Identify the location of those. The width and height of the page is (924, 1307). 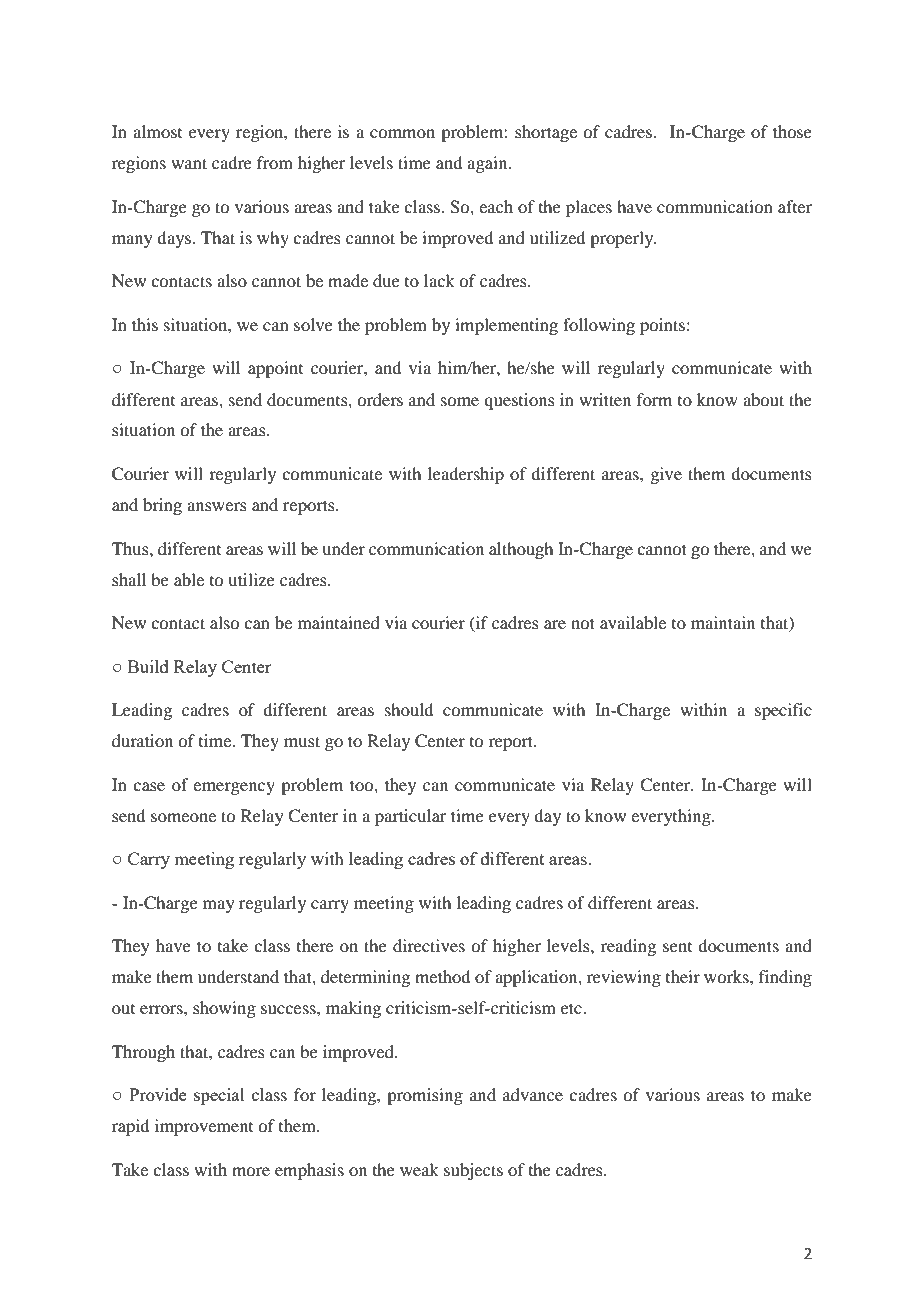
(792, 131).
